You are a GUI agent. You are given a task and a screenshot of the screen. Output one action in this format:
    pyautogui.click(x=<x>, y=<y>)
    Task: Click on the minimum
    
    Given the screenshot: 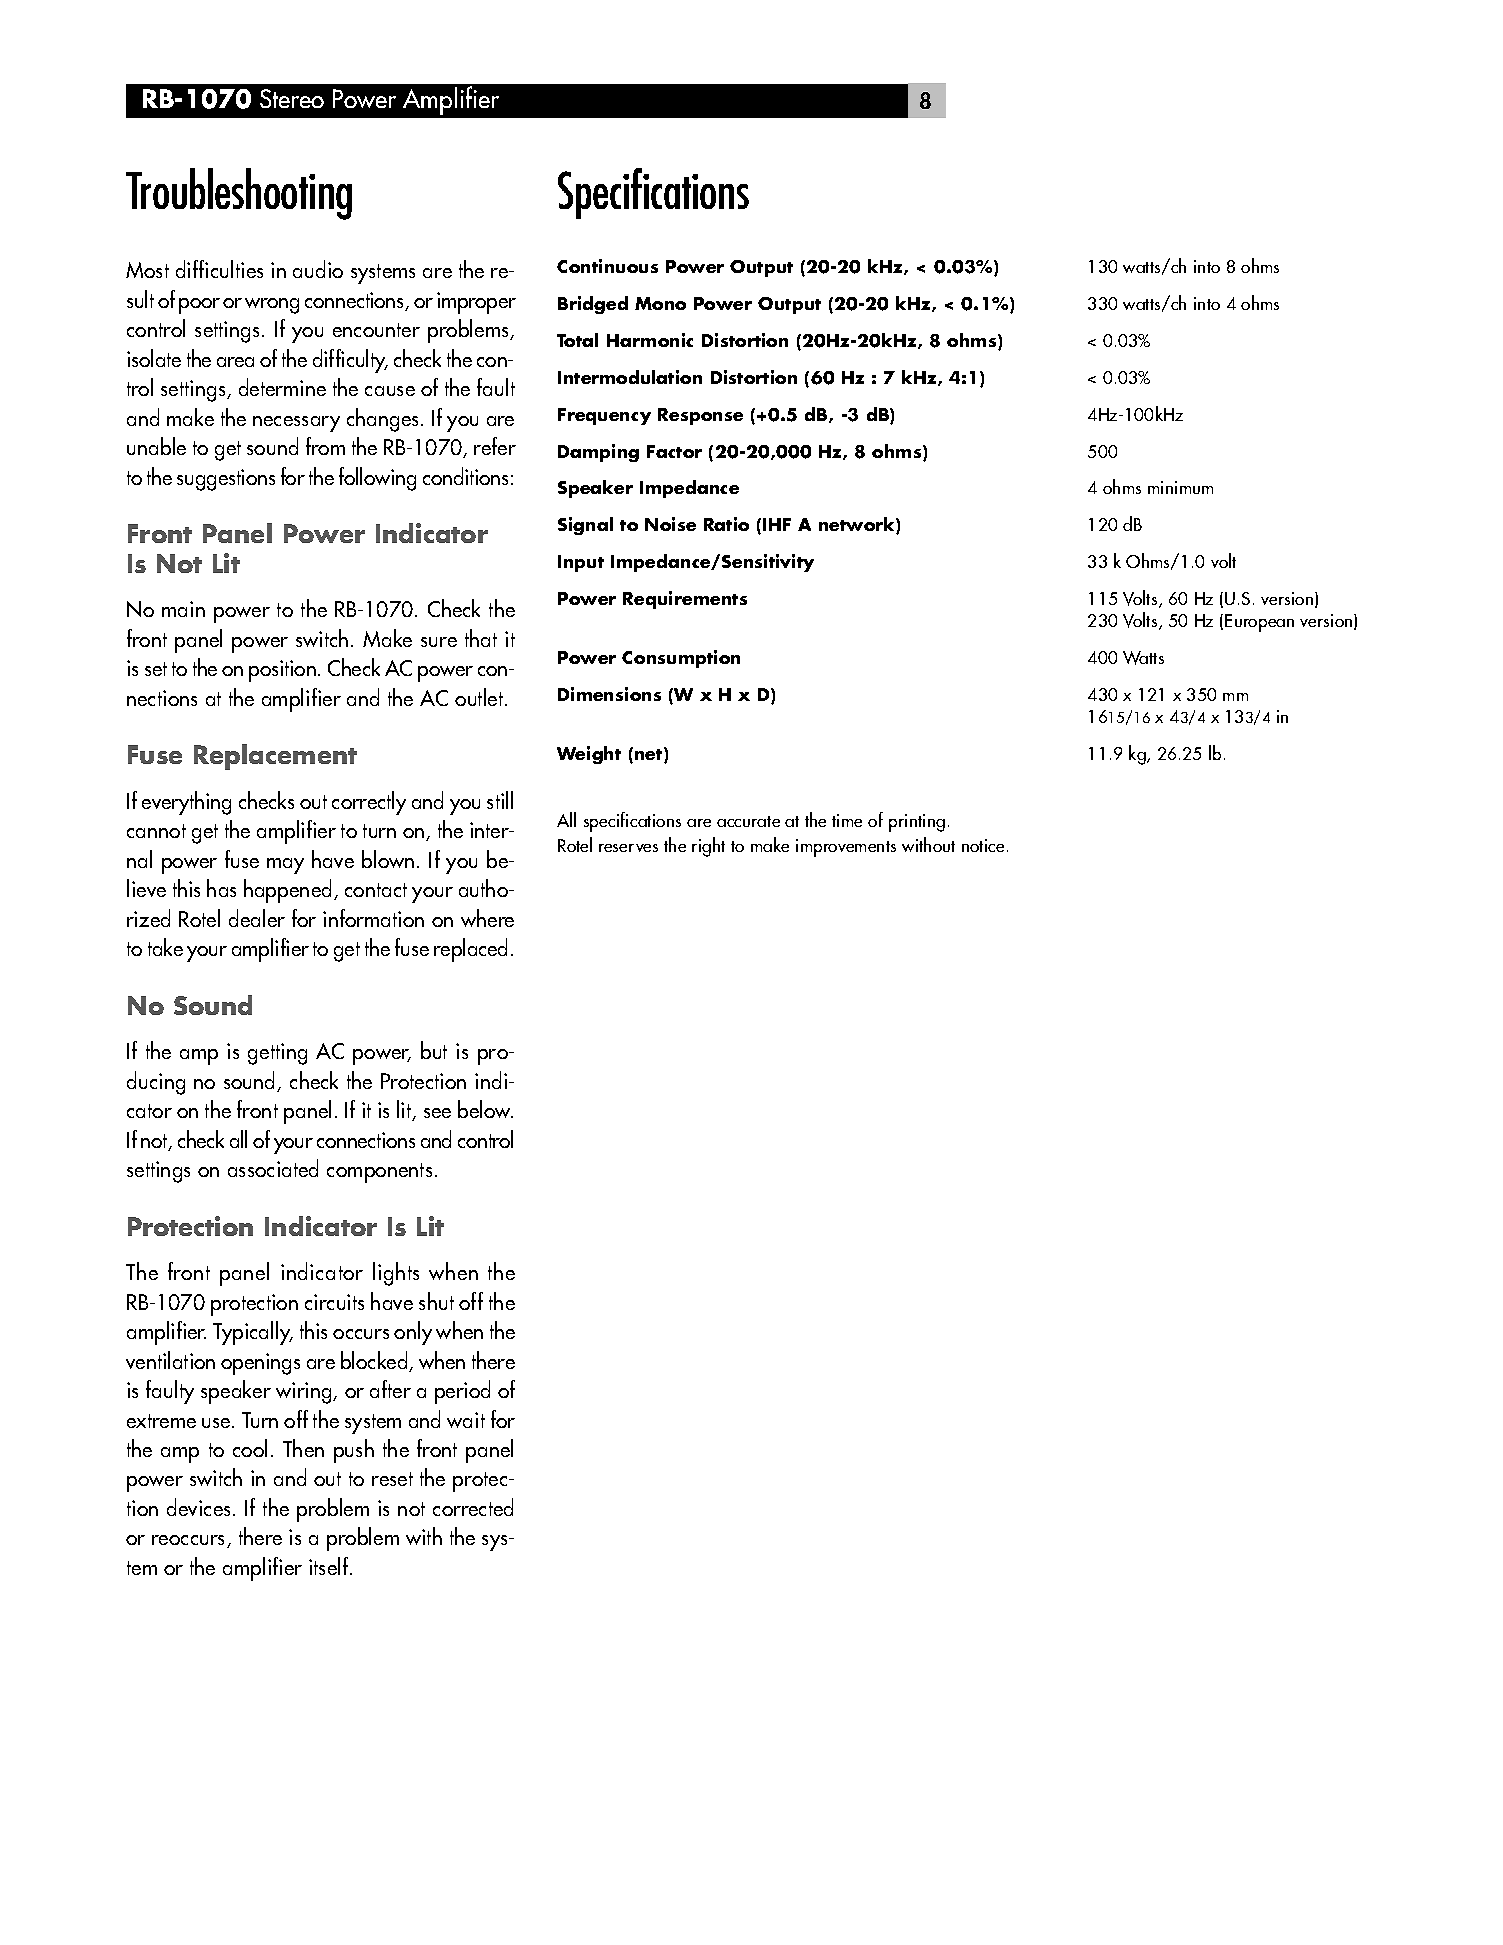 What is the action you would take?
    pyautogui.click(x=1180, y=487)
